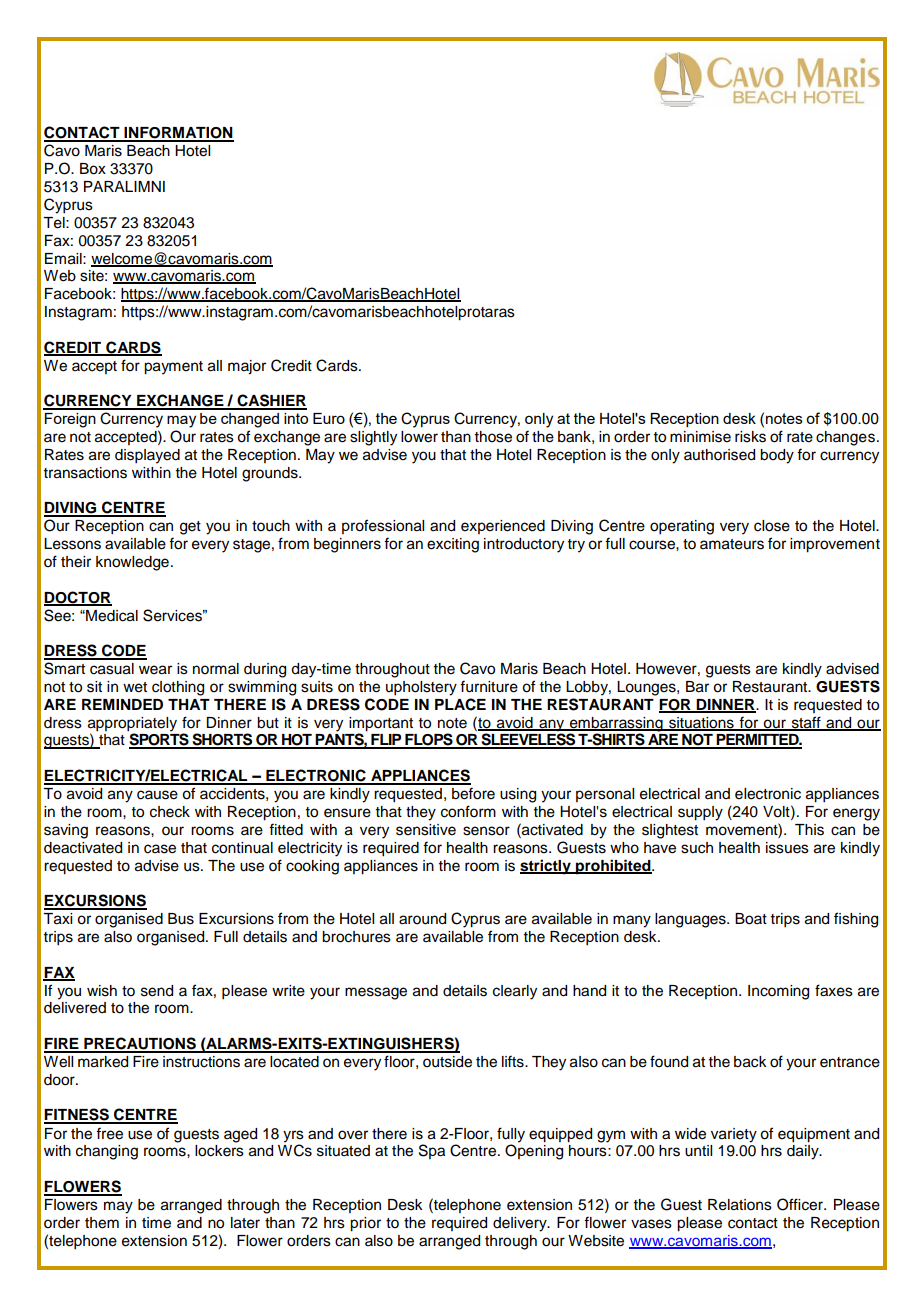 This screenshot has width=924, height=1307. What do you see at coordinates (486, 831) in the screenshot?
I see `sensor` at bounding box center [486, 831].
